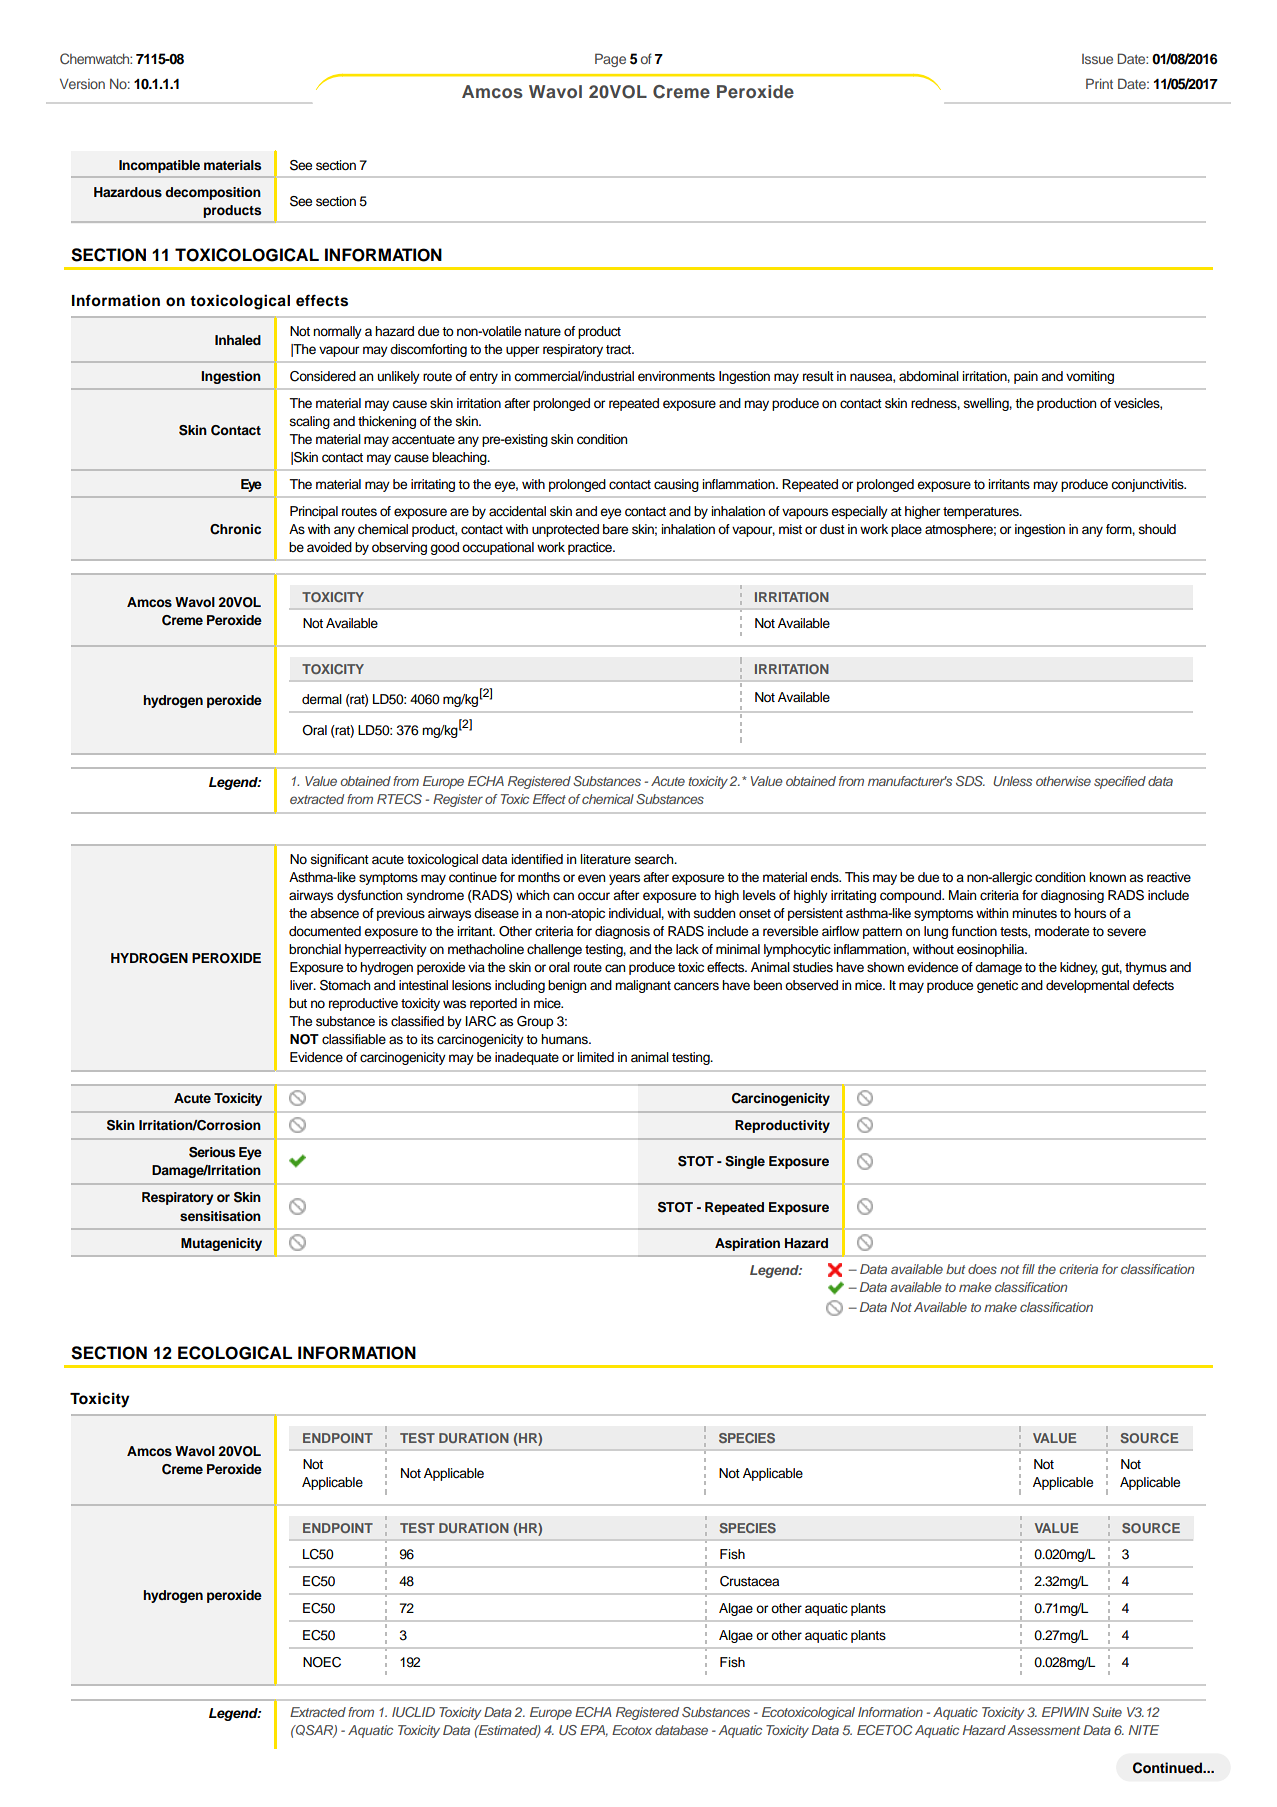 Image resolution: width=1277 pixels, height=1807 pixels. Describe the element at coordinates (1034, 913) in the screenshot. I see `minutes` at that location.
